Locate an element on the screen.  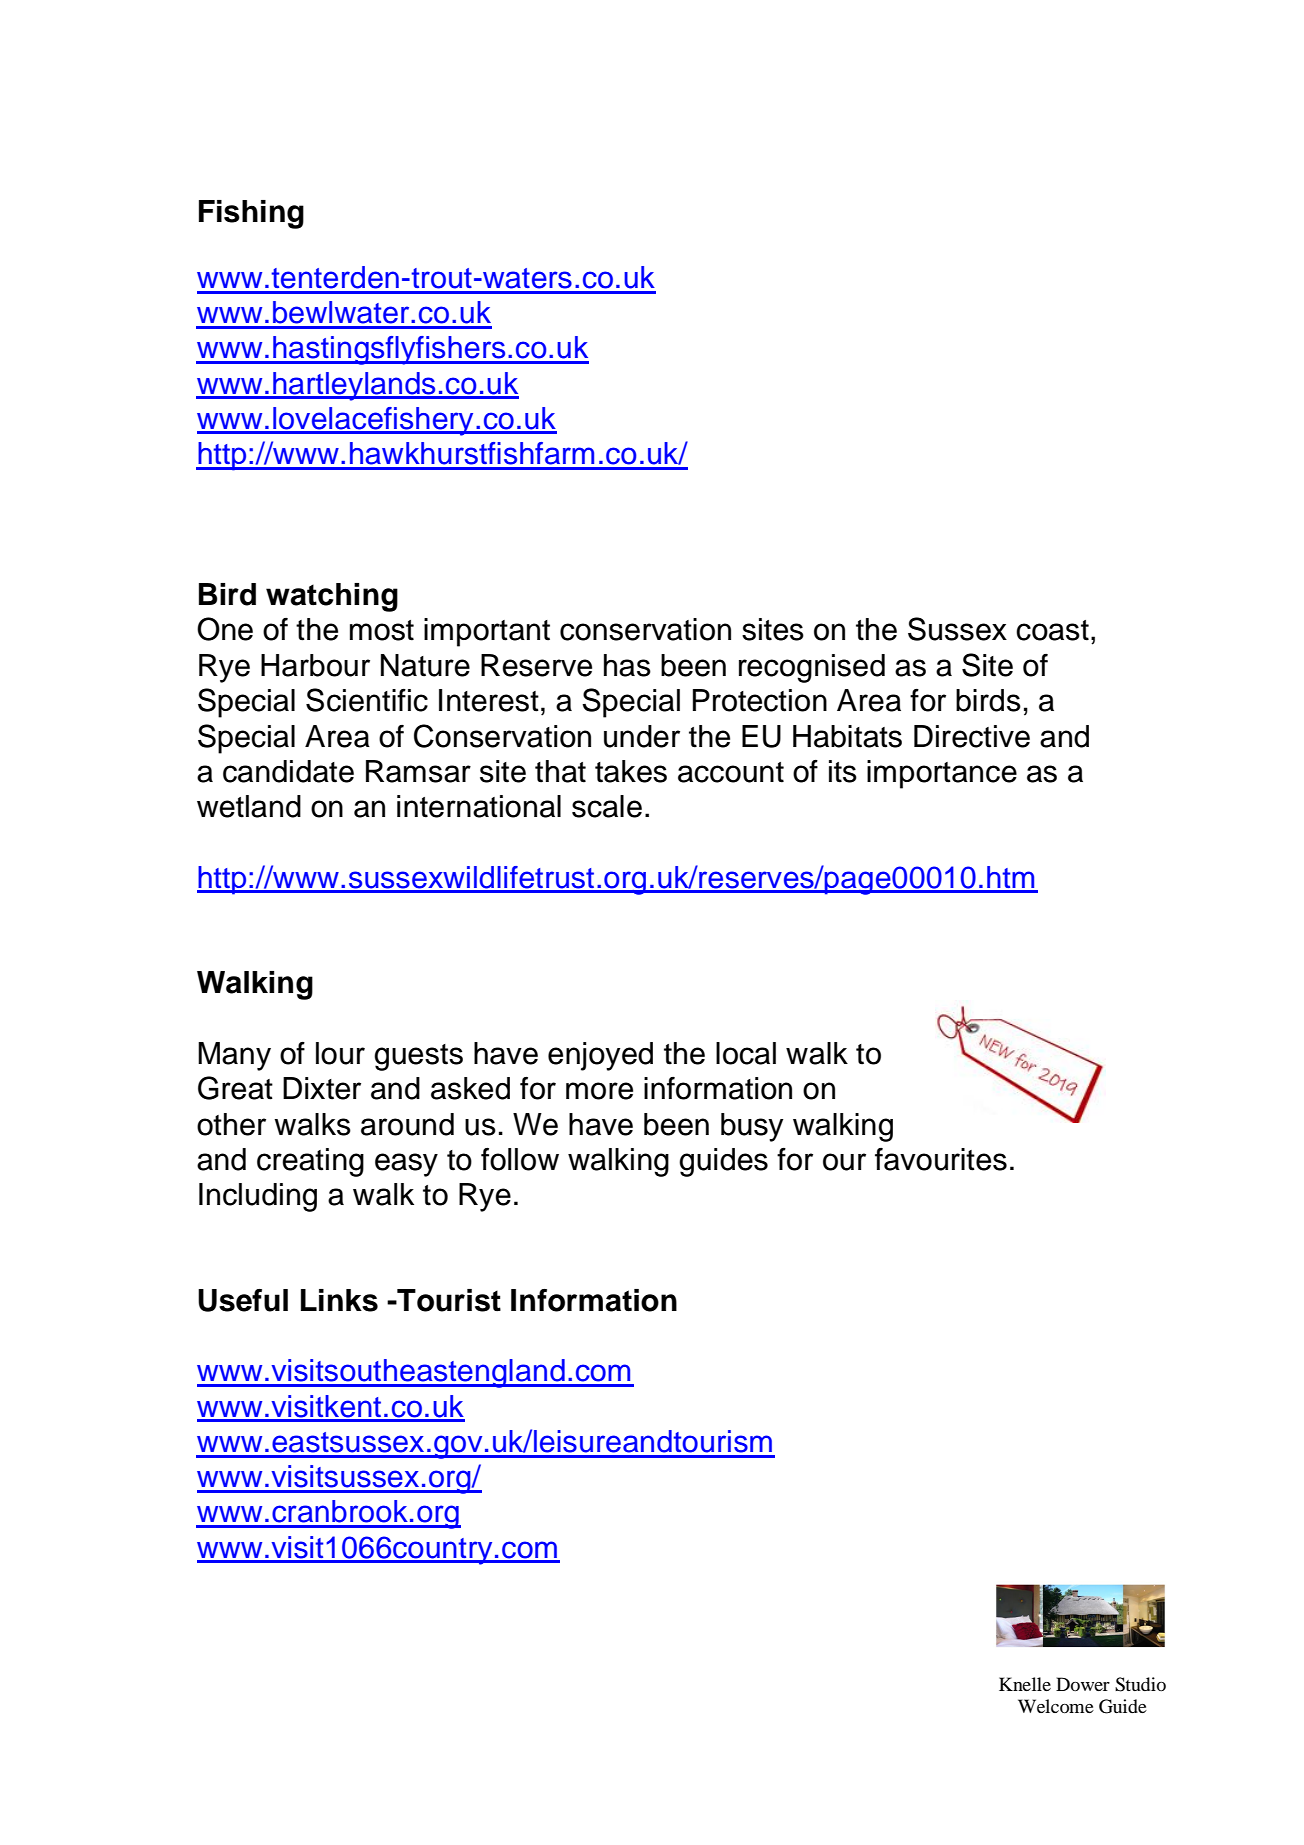
Welcome is located at coordinates (1056, 1706).
